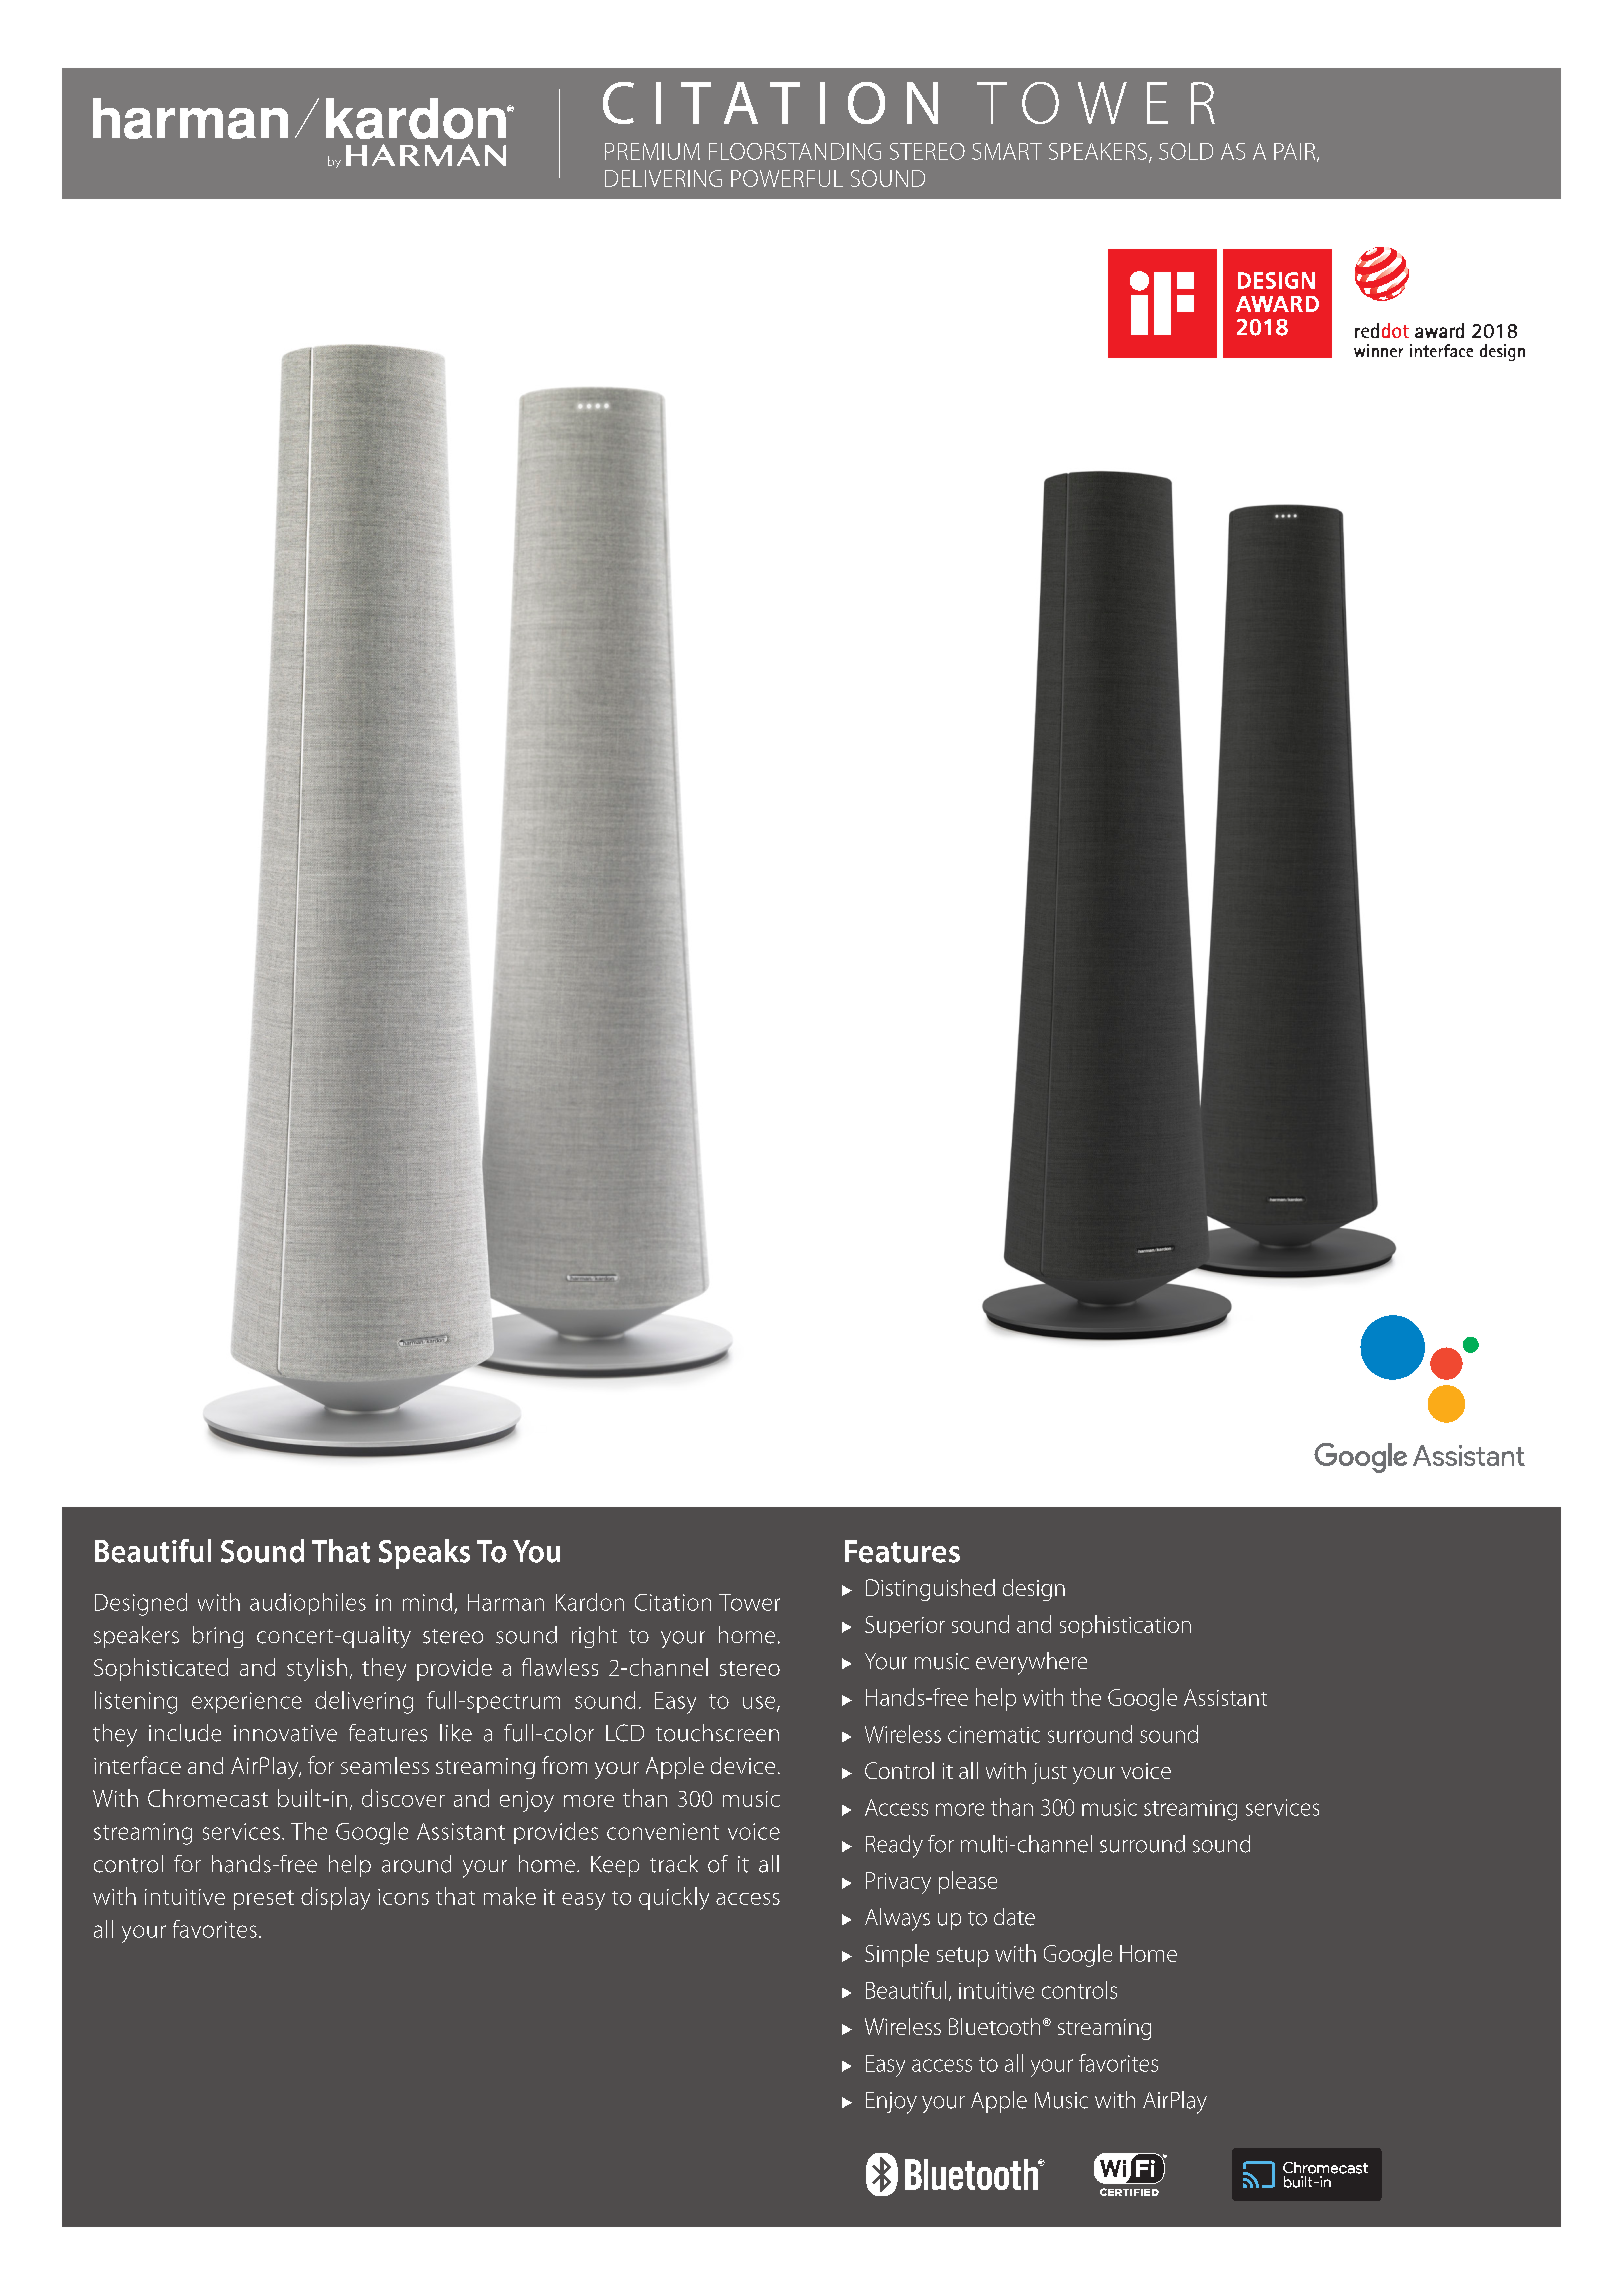 The image size is (1623, 2295). Describe the element at coordinates (652, 151) in the screenshot. I see `PREMIUM` at that location.
